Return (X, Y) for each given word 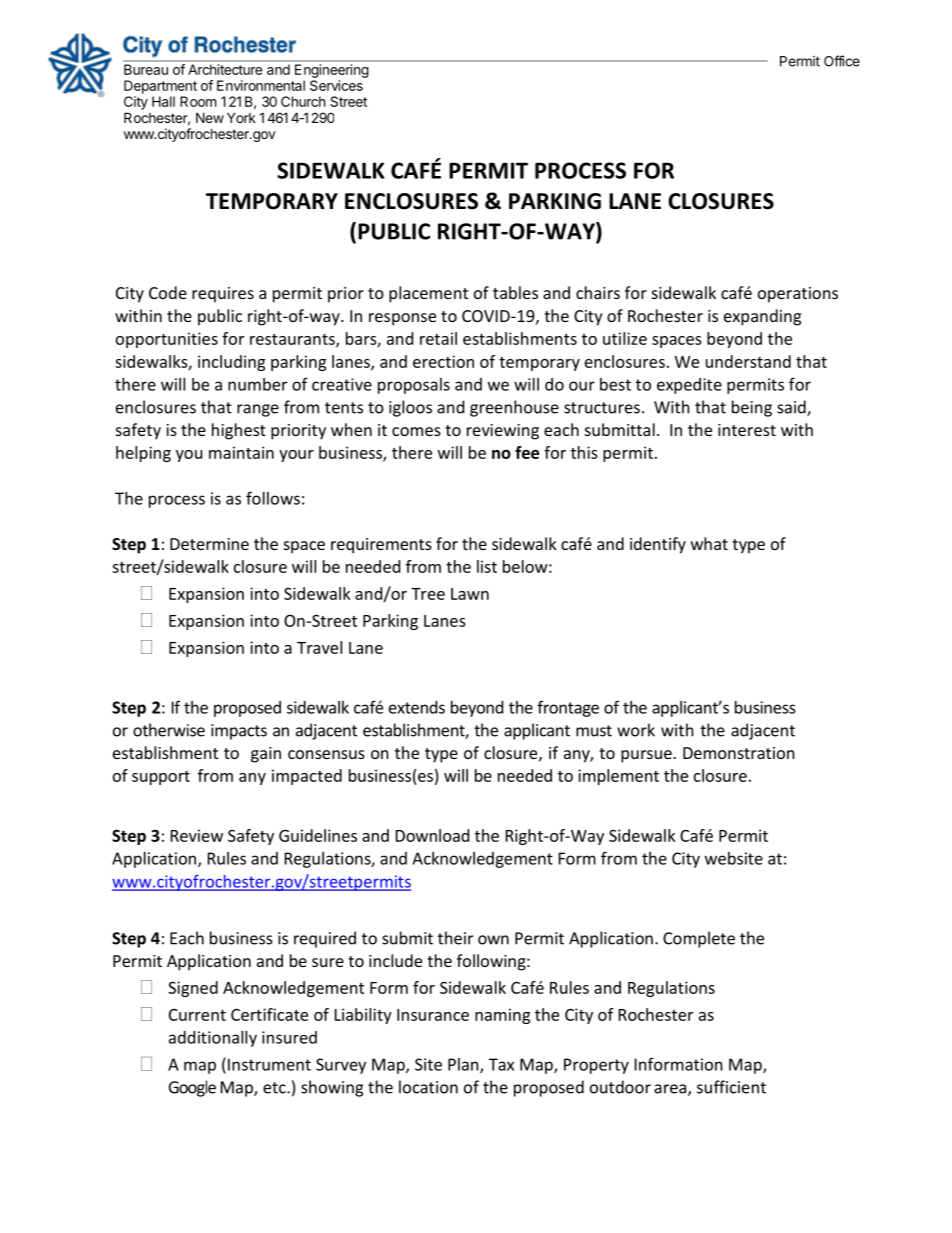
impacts (239, 732)
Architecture (225, 69)
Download (432, 835)
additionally (213, 1039)
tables (515, 292)
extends (417, 707)
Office (842, 61)
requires (223, 295)
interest (747, 430)
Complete (699, 939)
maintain (241, 452)
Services (336, 85)
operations (798, 295)
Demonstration (739, 753)
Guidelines (318, 835)
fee (527, 452)
